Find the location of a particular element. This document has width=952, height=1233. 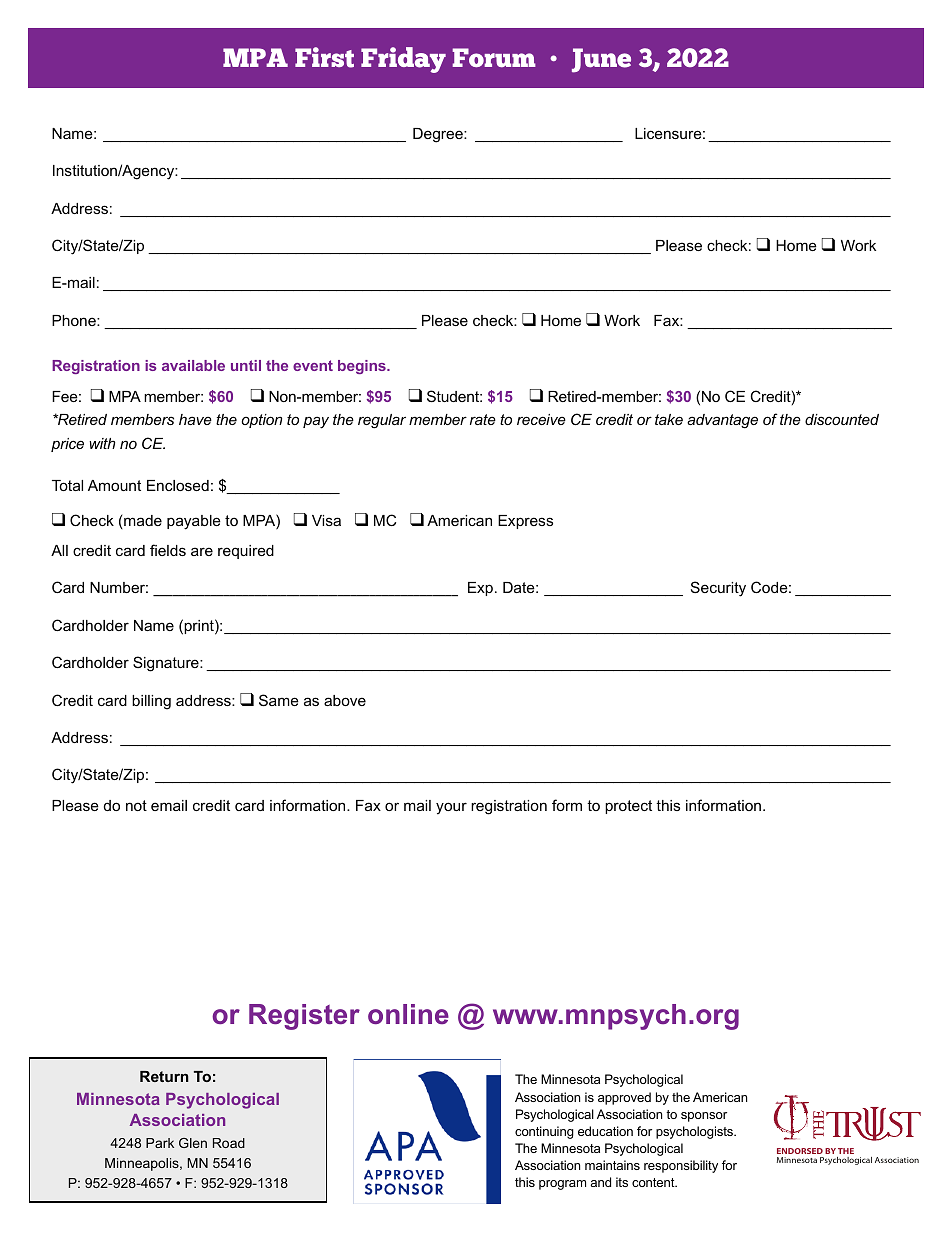

begins is located at coordinates (363, 367).
